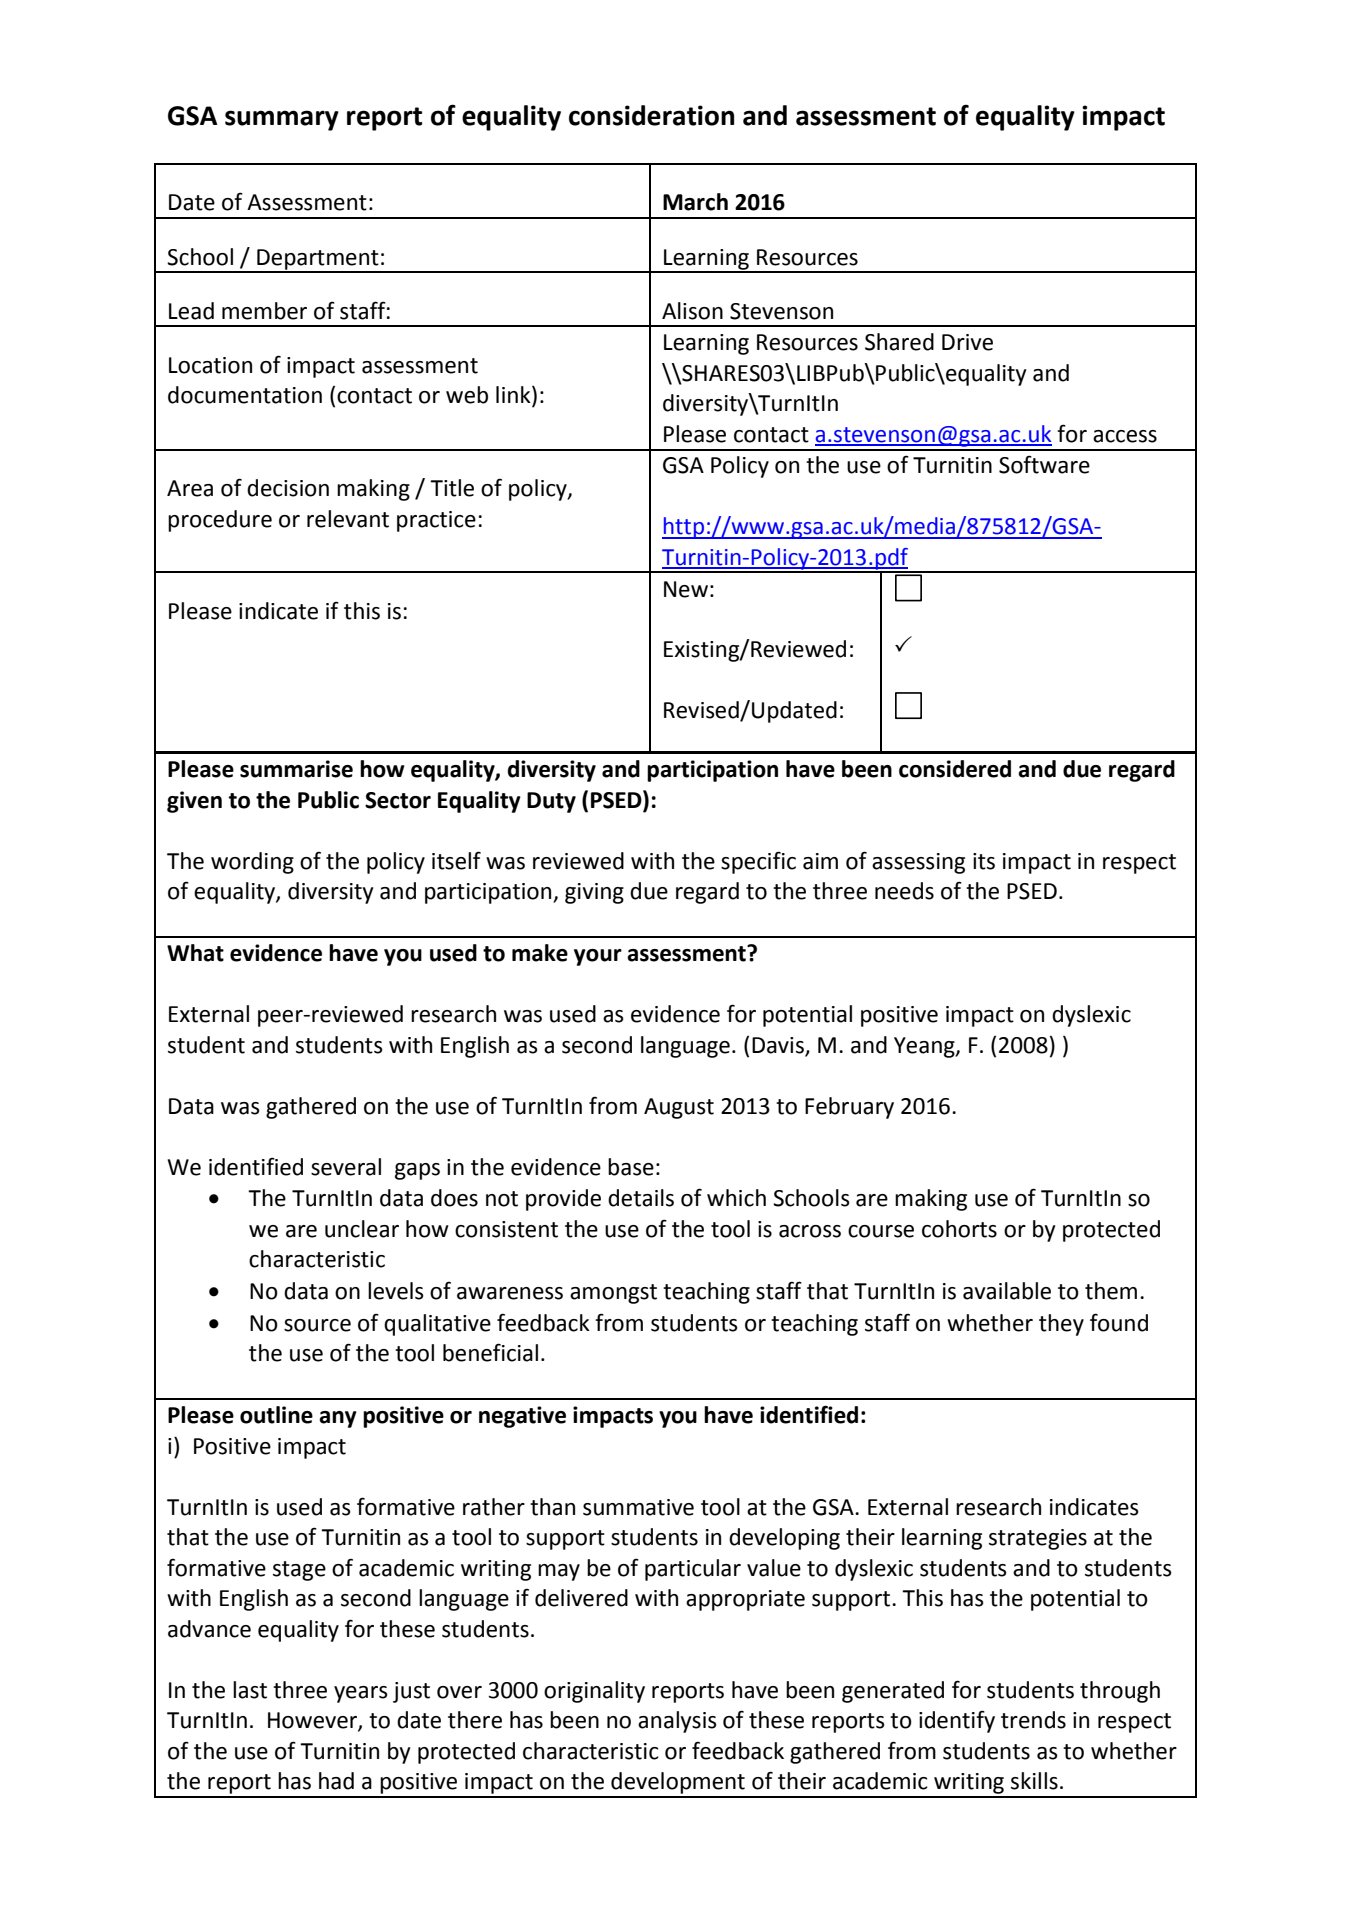 Image resolution: width=1351 pixels, height=1910 pixels. What do you see at coordinates (677, 1722) in the document?
I see `analysis` at bounding box center [677, 1722].
